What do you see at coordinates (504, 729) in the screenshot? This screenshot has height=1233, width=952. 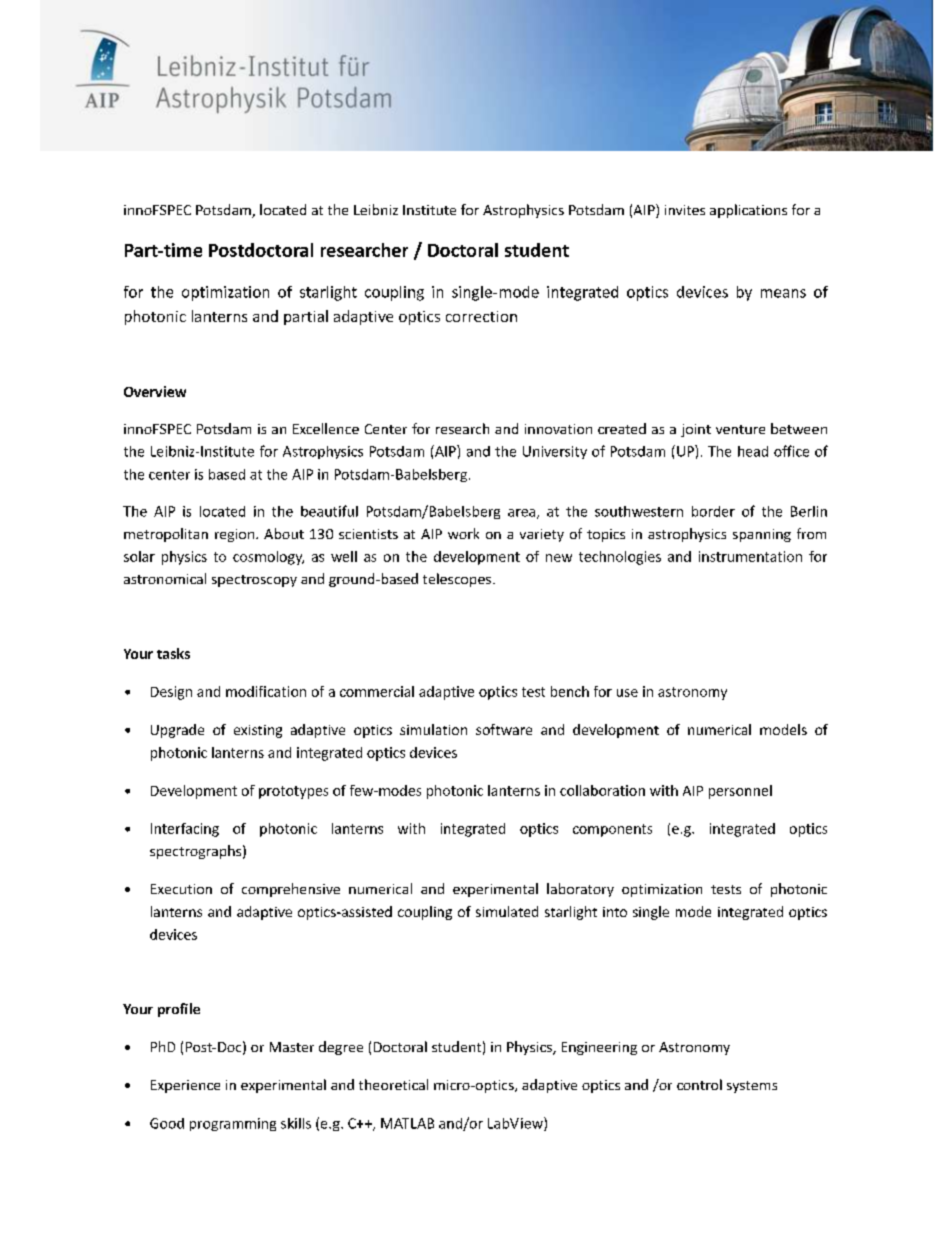 I see `software` at bounding box center [504, 729].
